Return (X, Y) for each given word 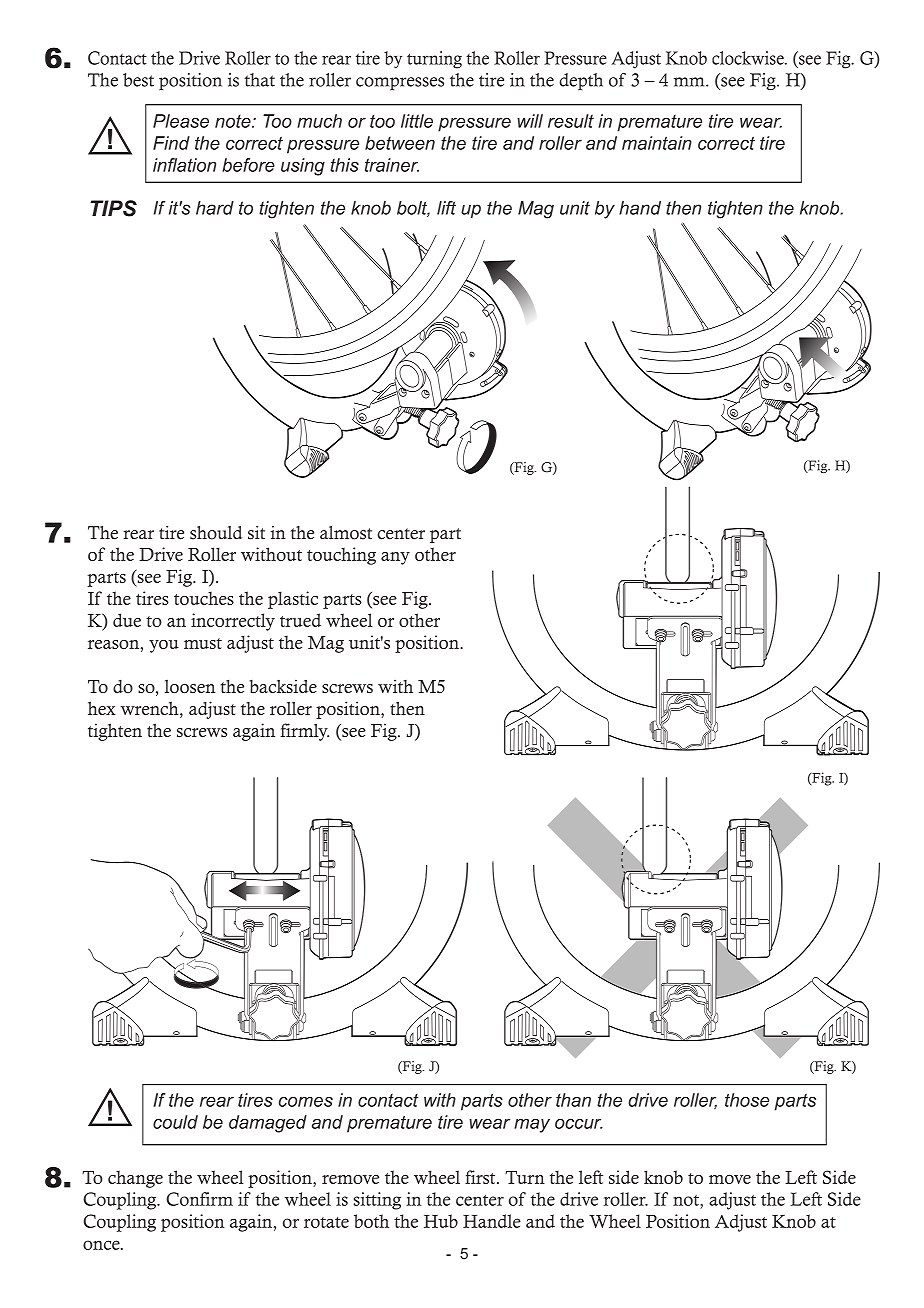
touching (341, 556)
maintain (657, 143)
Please (181, 121)
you (164, 646)
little (417, 121)
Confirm (199, 1199)
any (395, 558)
